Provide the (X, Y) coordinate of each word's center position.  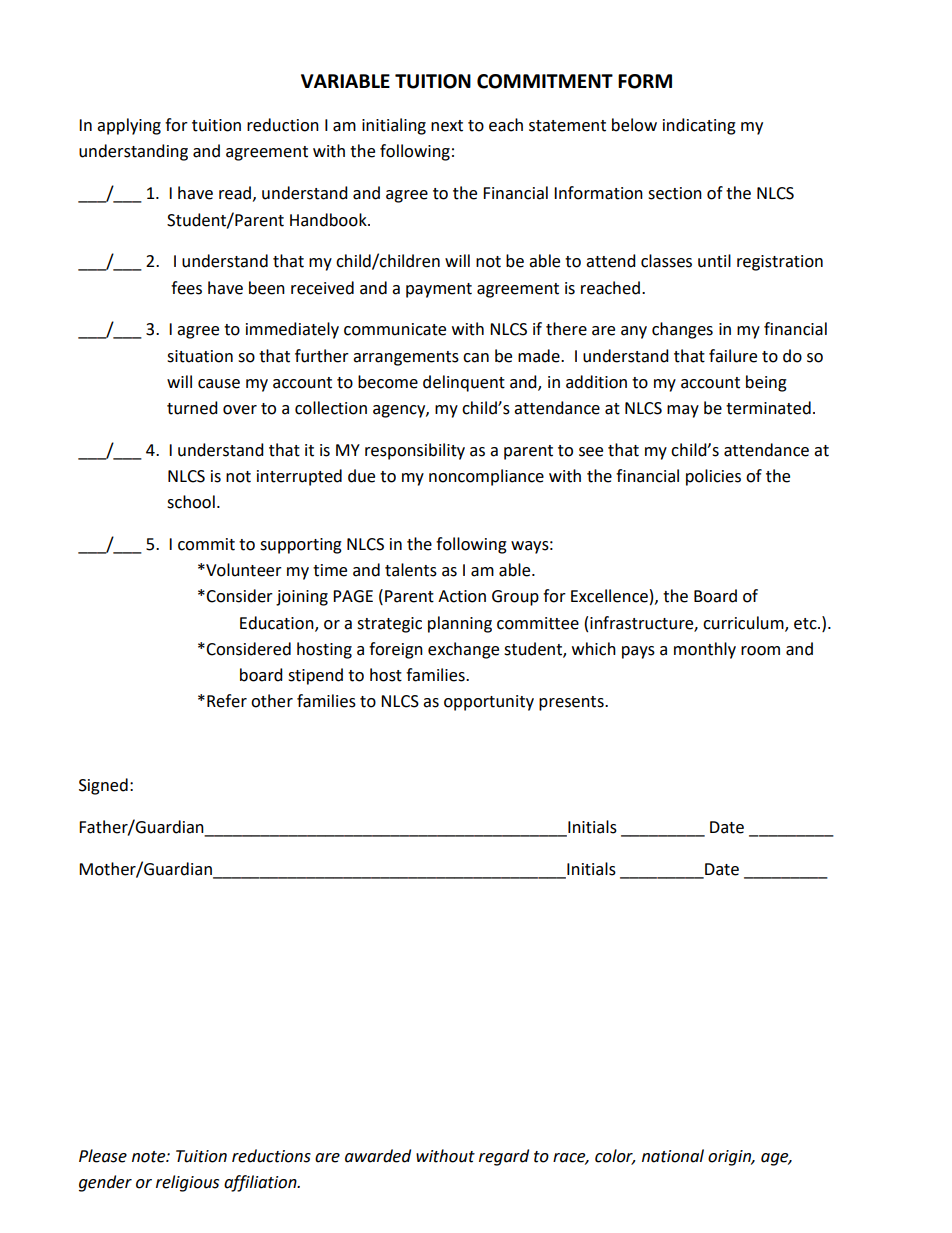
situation (200, 356)
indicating (699, 126)
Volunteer (243, 570)
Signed (103, 786)
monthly (705, 650)
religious (187, 1183)
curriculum (744, 623)
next (447, 126)
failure (733, 356)
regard (504, 1157)
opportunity (489, 703)
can (476, 358)
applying (129, 126)
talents (411, 570)
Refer (227, 701)
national (673, 1156)
